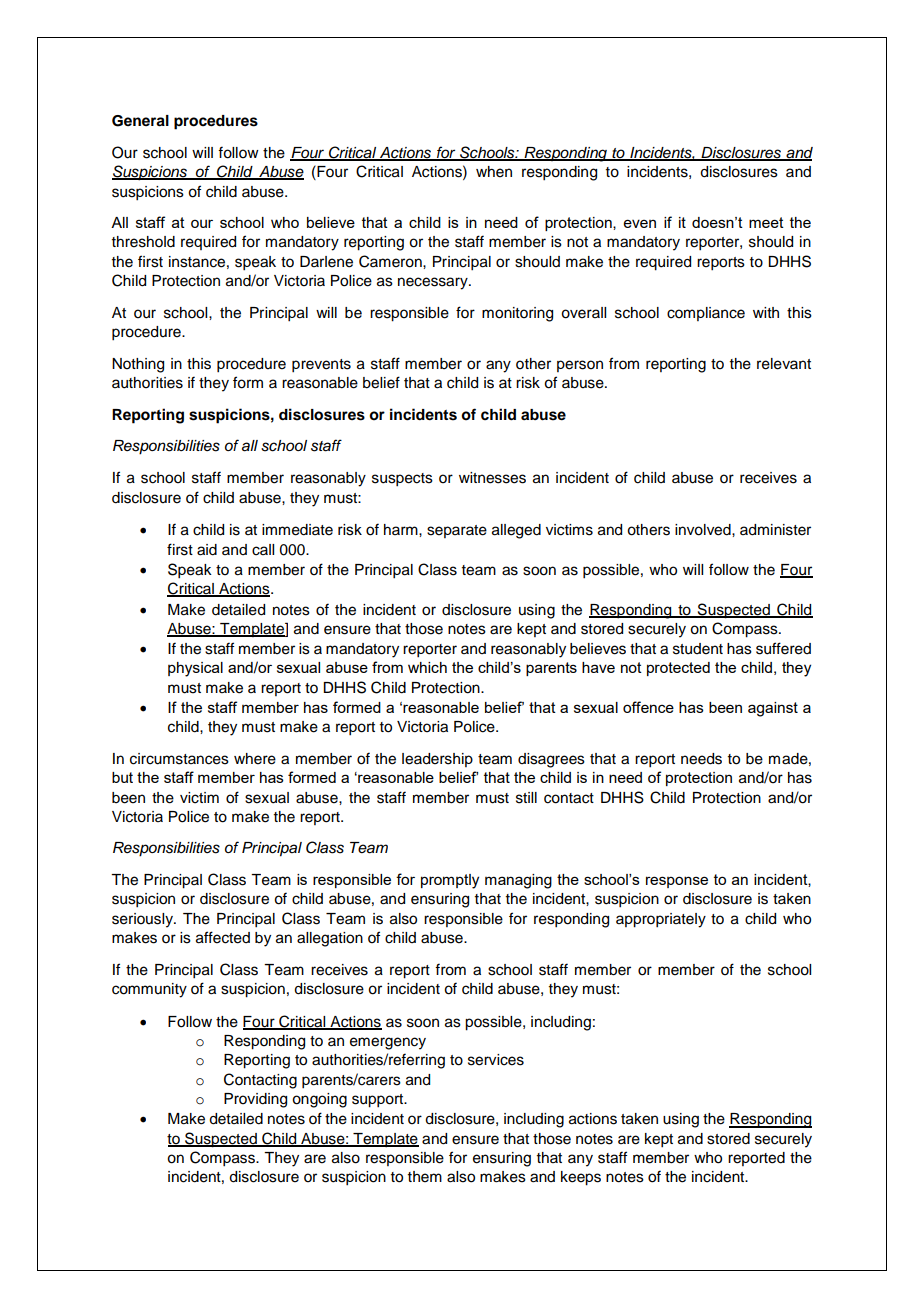 The image size is (924, 1308). What do you see at coordinates (223, 937) in the image?
I see `affected` at bounding box center [223, 937].
